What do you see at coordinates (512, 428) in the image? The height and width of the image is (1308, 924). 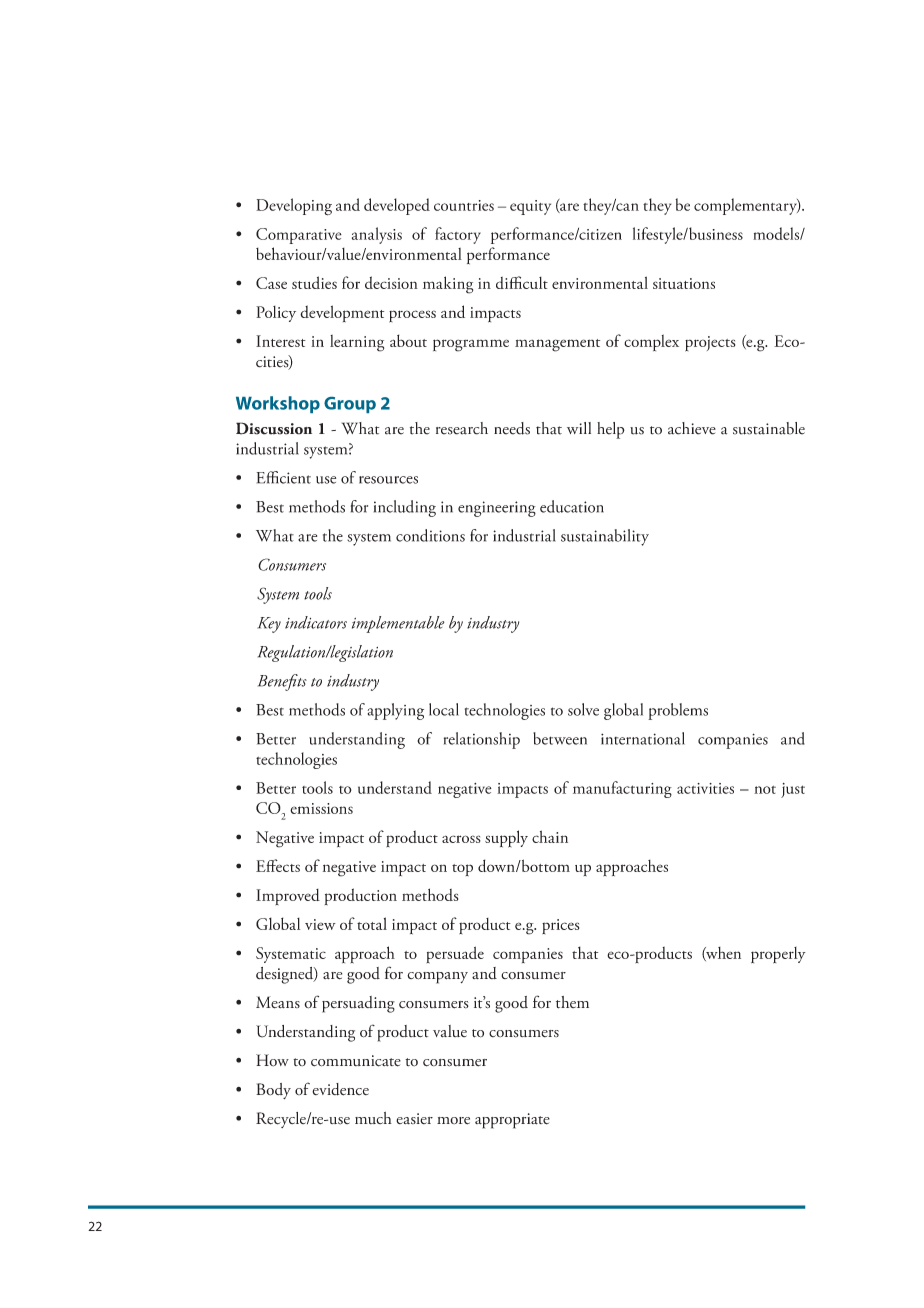 I see `needs` at bounding box center [512, 428].
